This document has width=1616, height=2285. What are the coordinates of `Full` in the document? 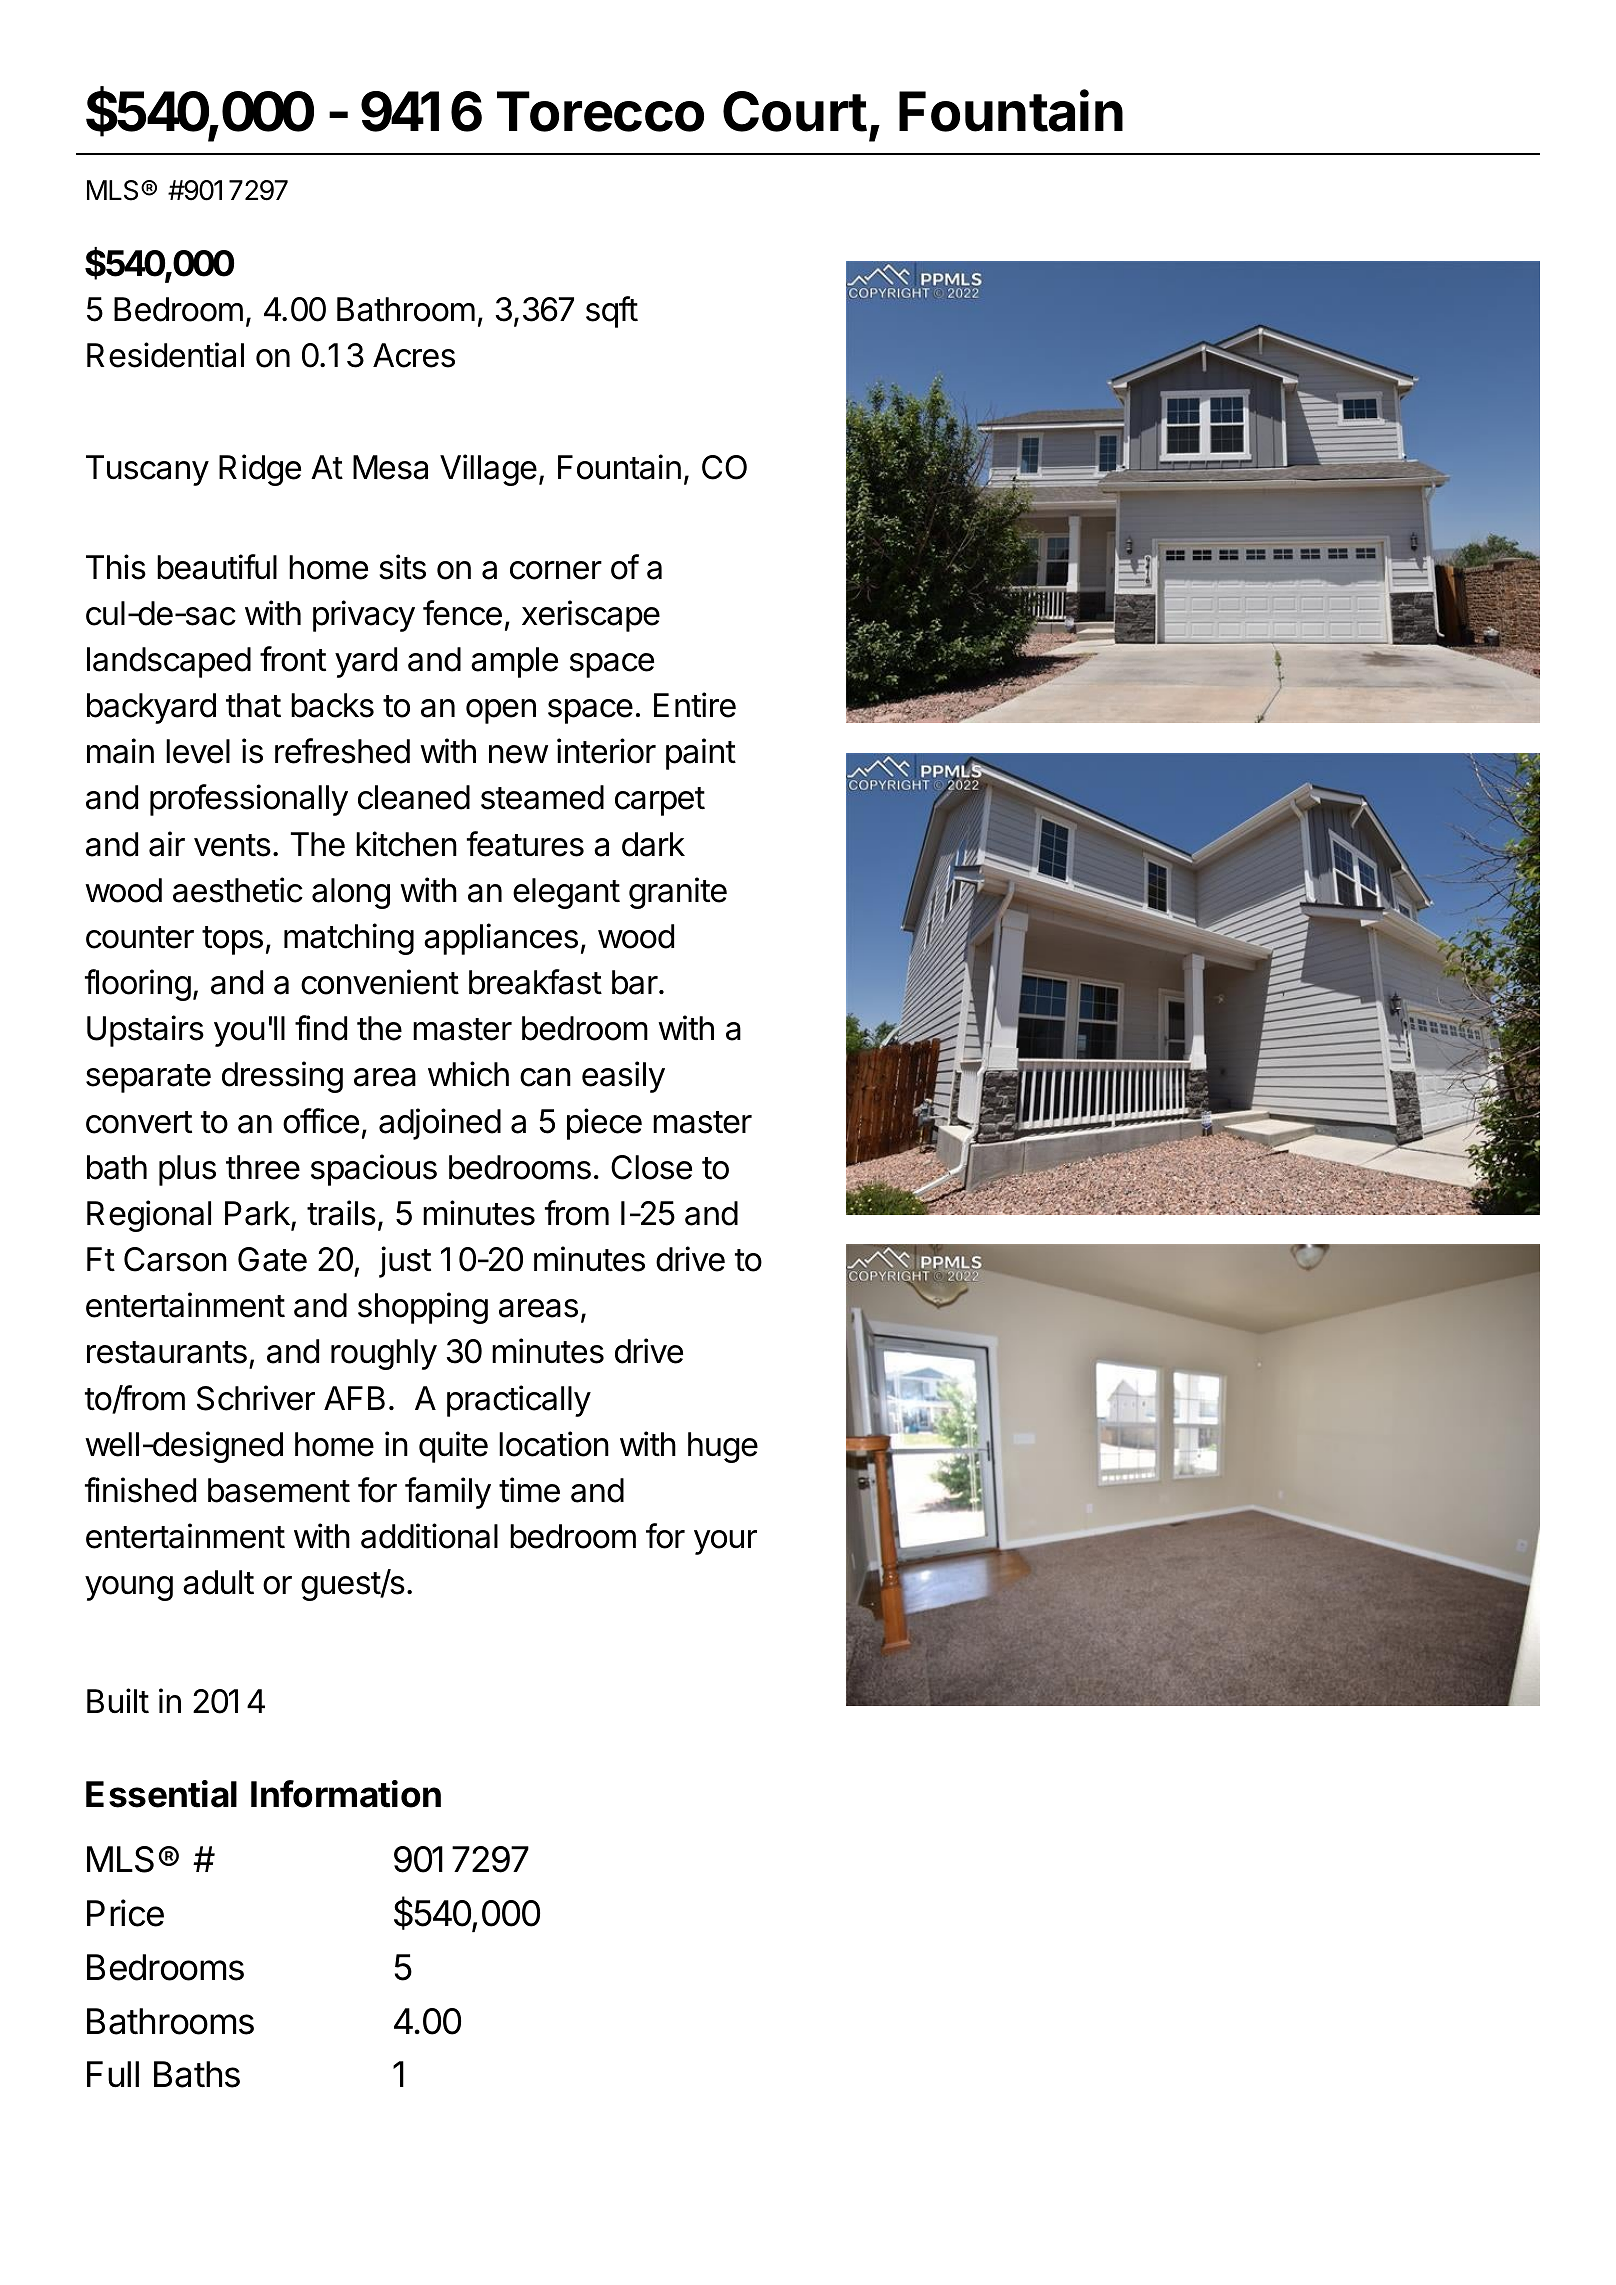 It's located at (113, 2074).
